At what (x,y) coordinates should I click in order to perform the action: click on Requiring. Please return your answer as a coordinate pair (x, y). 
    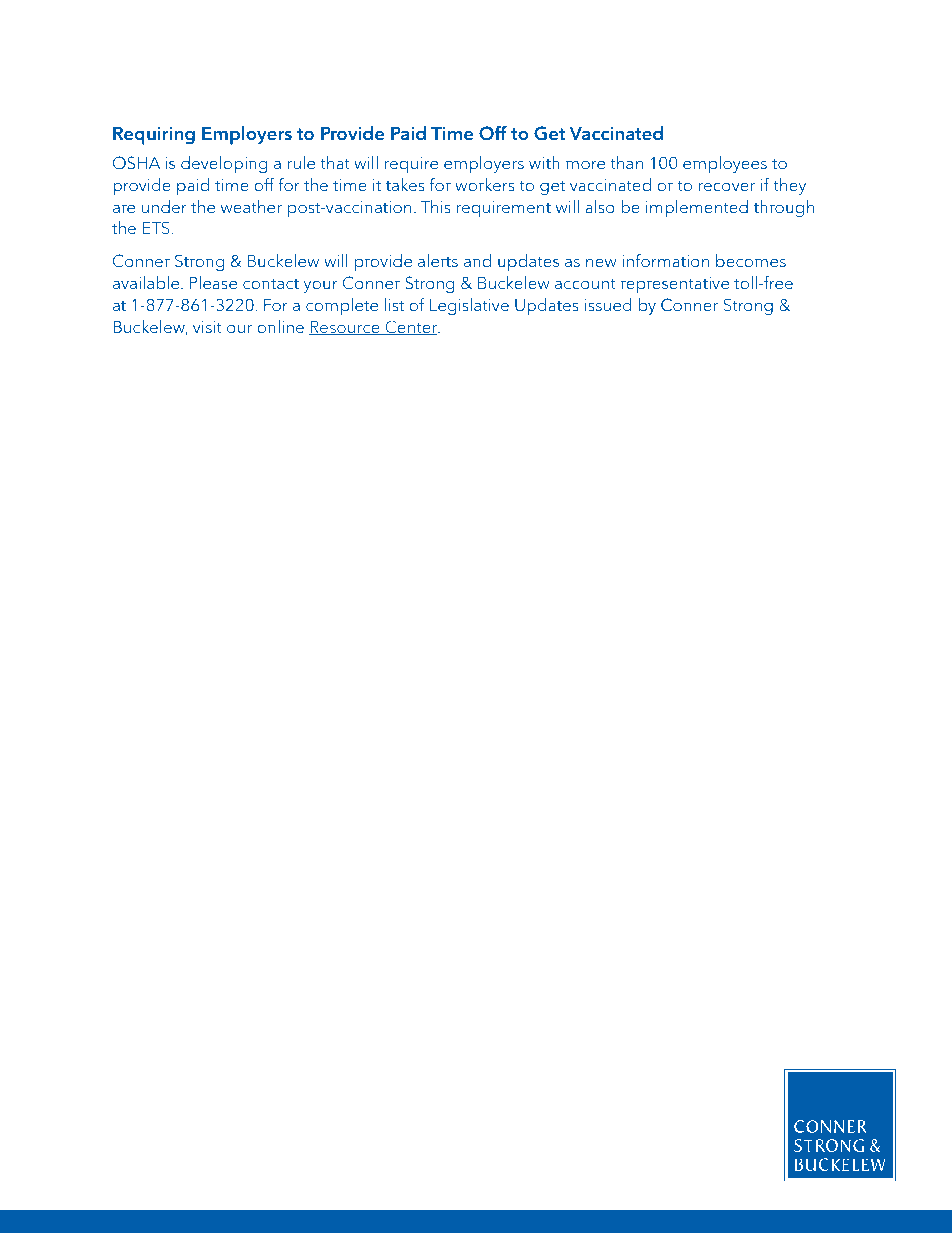
    Looking at the image, I should click on (154, 136).
